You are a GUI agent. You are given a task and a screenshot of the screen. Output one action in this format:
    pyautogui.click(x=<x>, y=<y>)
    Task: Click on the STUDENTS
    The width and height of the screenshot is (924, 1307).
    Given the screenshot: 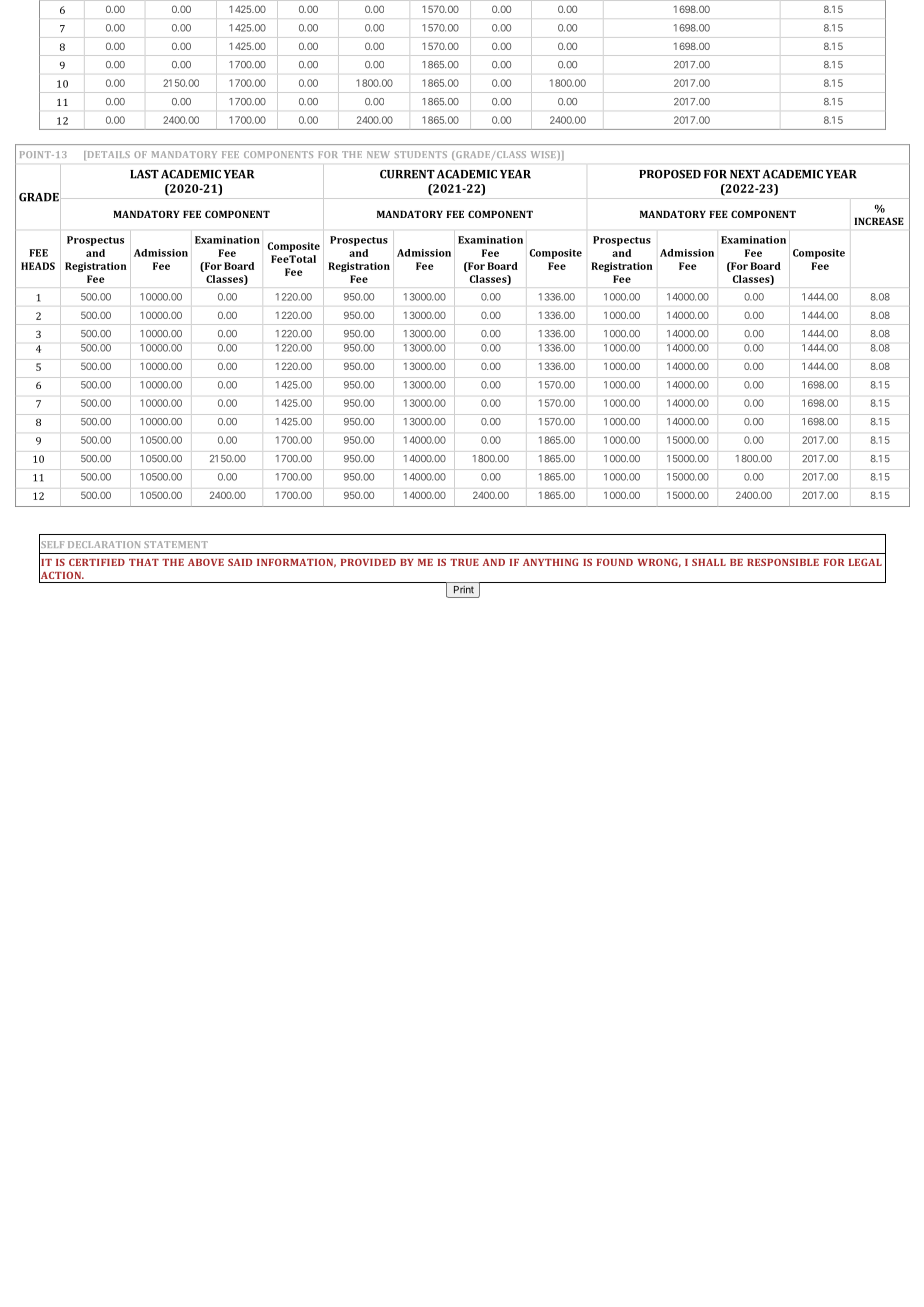 What is the action you would take?
    pyautogui.click(x=421, y=154)
